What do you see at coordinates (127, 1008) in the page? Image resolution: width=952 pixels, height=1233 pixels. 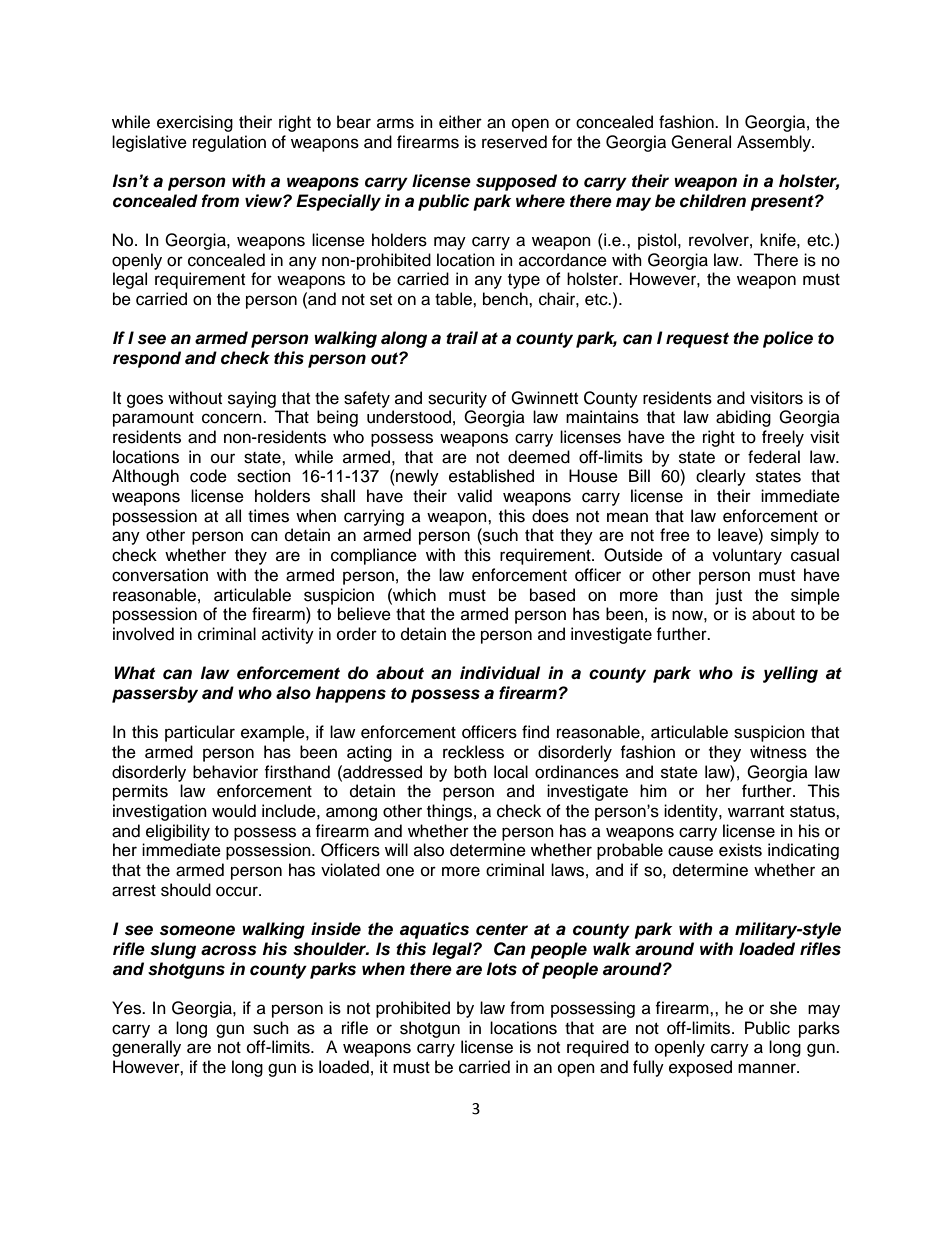 I see `Yes` at bounding box center [127, 1008].
